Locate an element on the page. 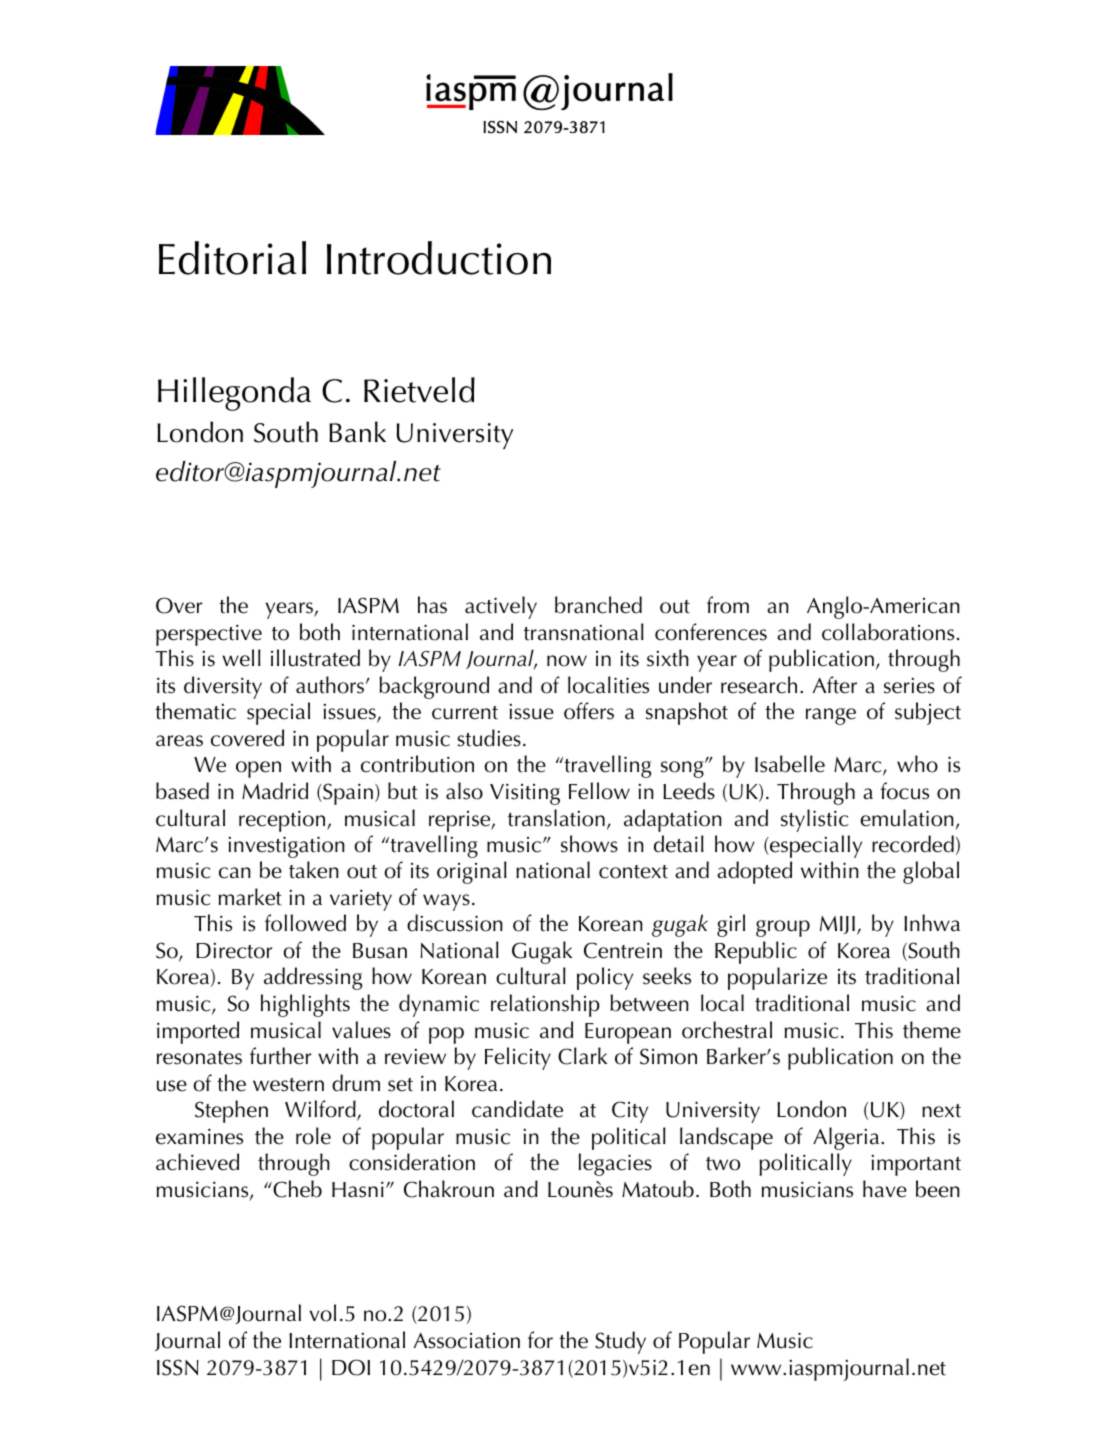 The width and height of the page is (1116, 1444). Introduction is located at coordinates (439, 258).
